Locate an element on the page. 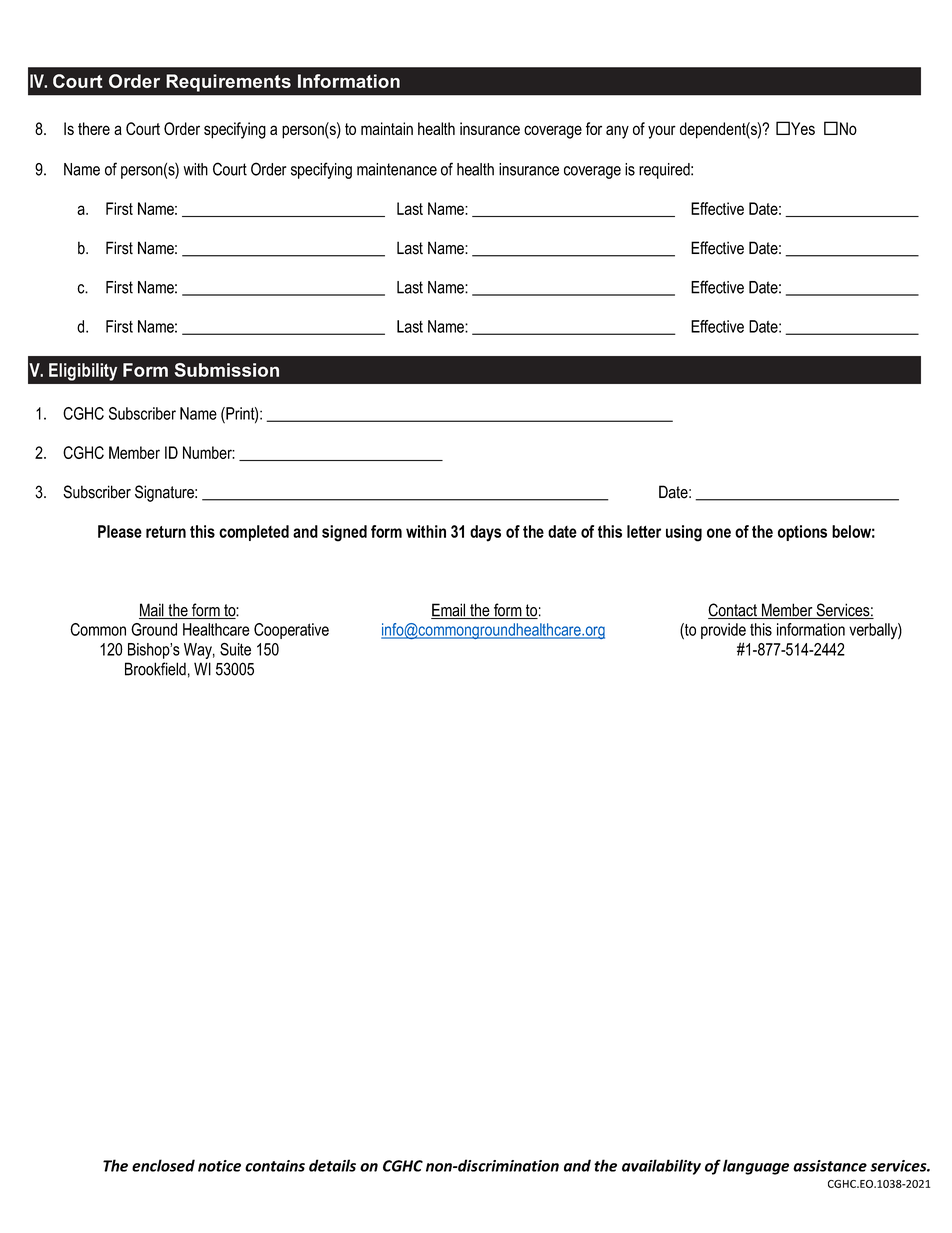 The height and width of the page is (1233, 952). provide is located at coordinates (723, 631).
